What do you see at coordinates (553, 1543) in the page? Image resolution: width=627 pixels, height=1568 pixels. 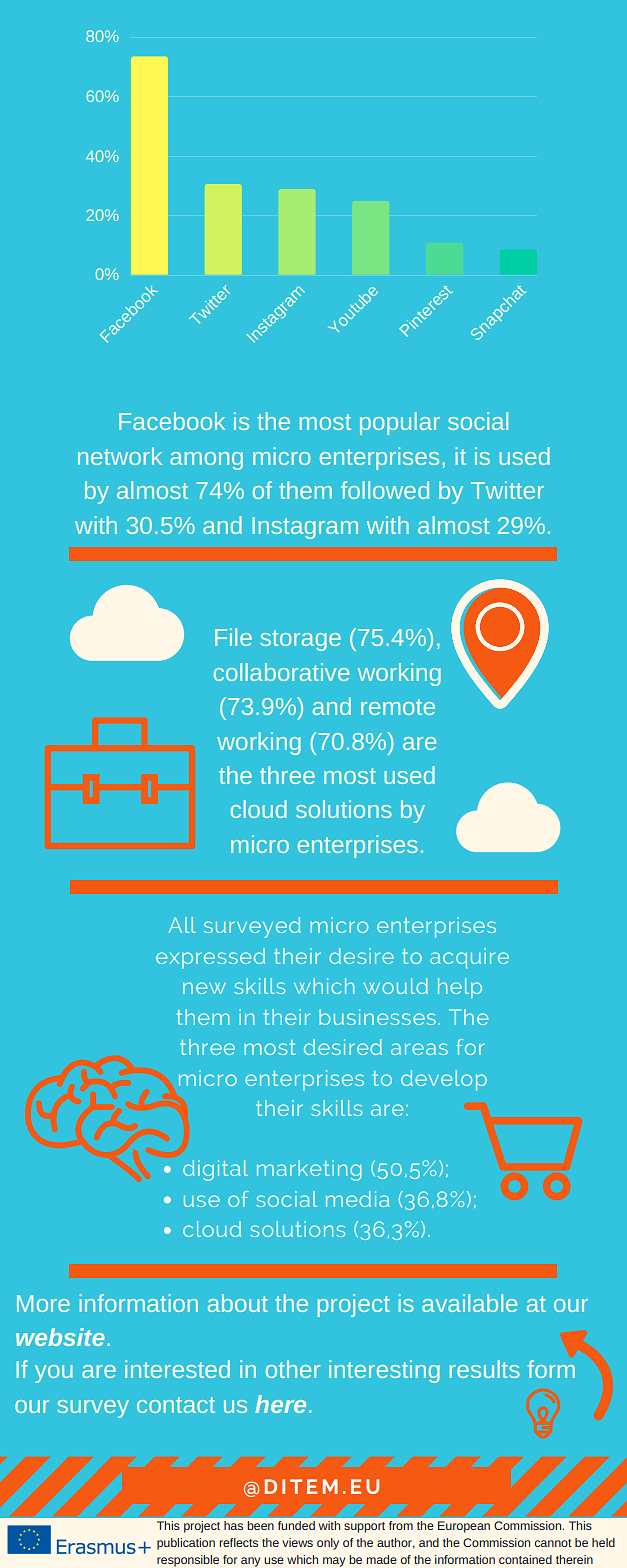 I see `cannot` at bounding box center [553, 1543].
